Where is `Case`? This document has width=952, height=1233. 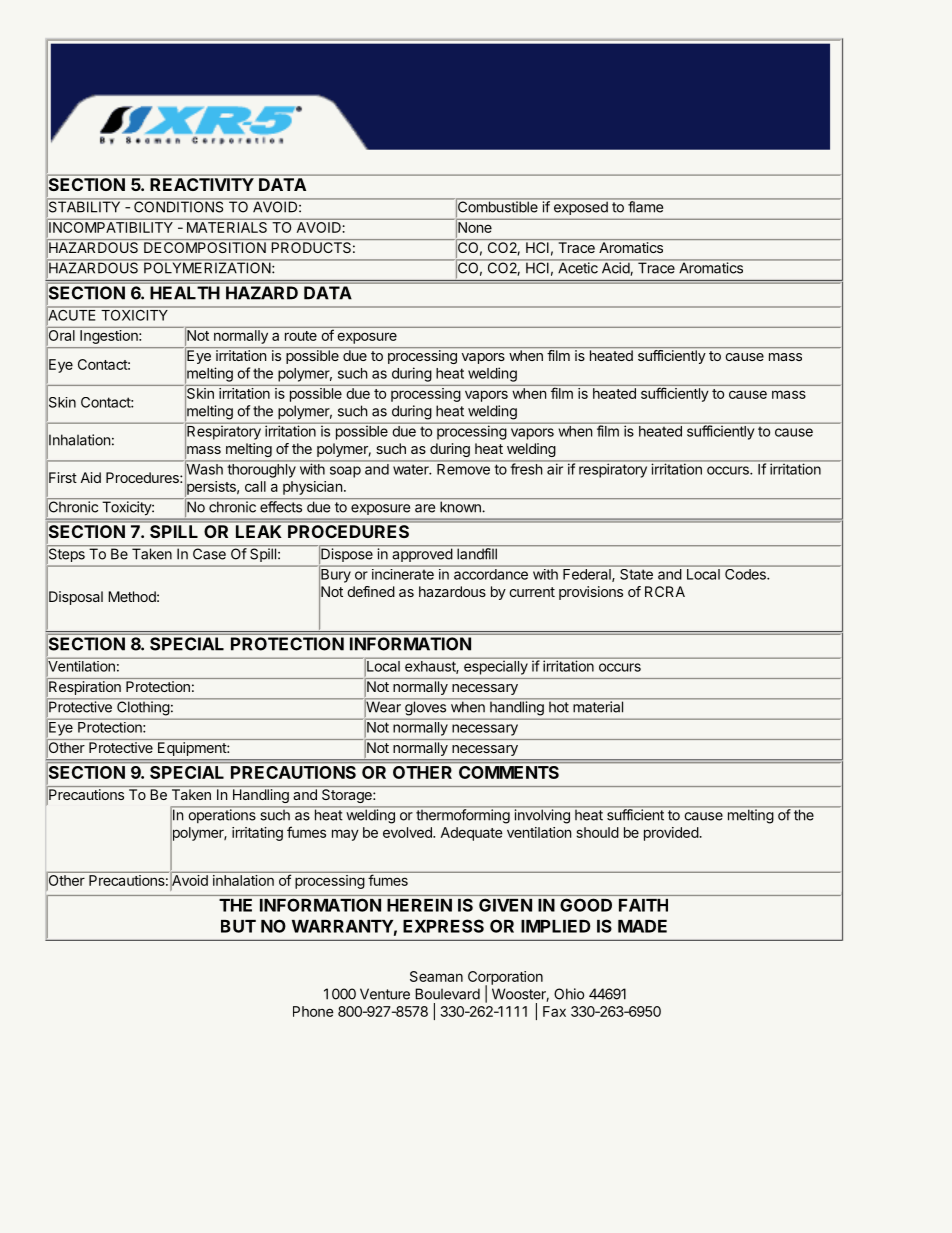 Case is located at coordinates (209, 554).
